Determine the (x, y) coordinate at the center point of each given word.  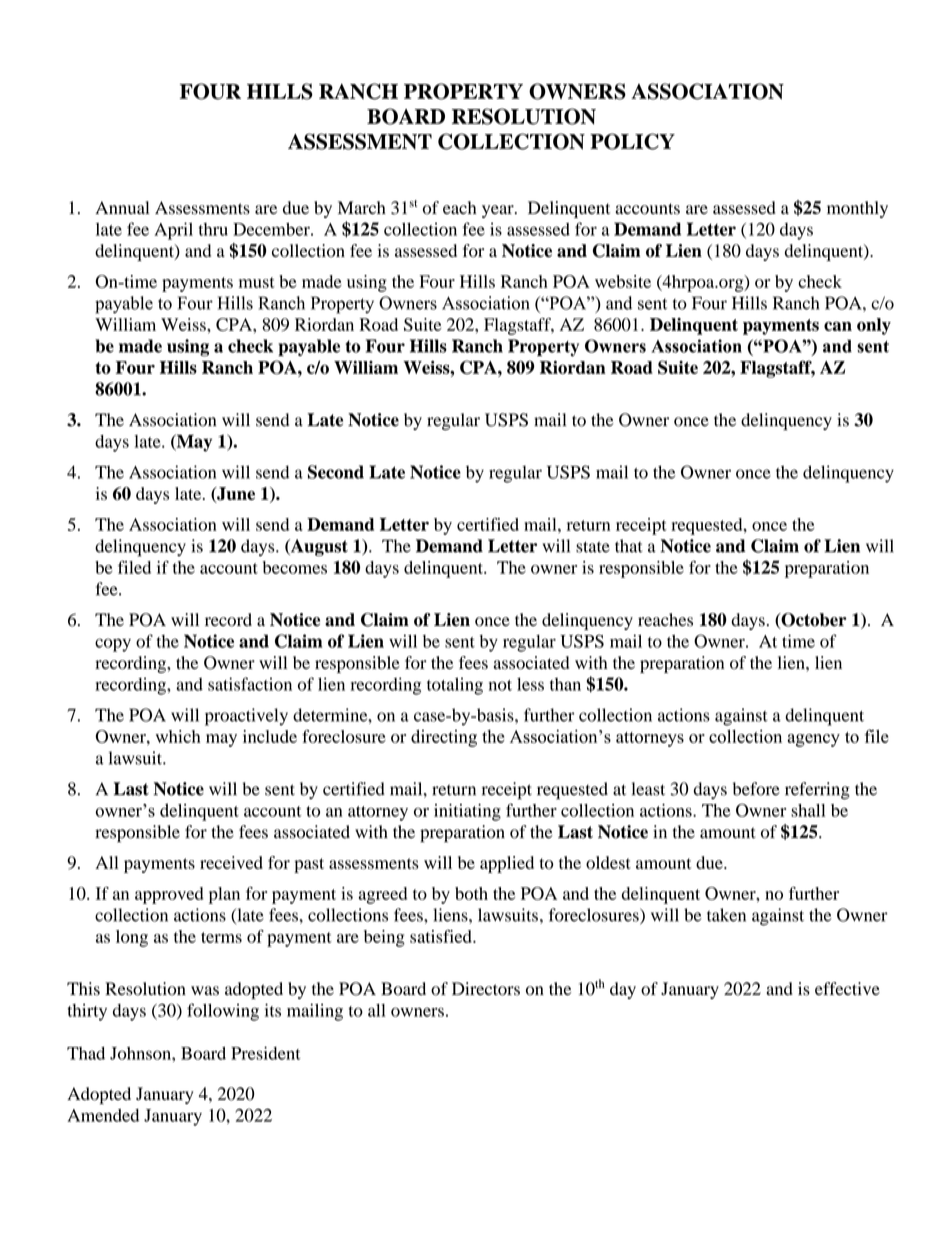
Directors (486, 989)
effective (847, 988)
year (499, 211)
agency (813, 740)
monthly (857, 209)
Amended (103, 1115)
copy (113, 645)
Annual (122, 207)
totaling (455, 686)
